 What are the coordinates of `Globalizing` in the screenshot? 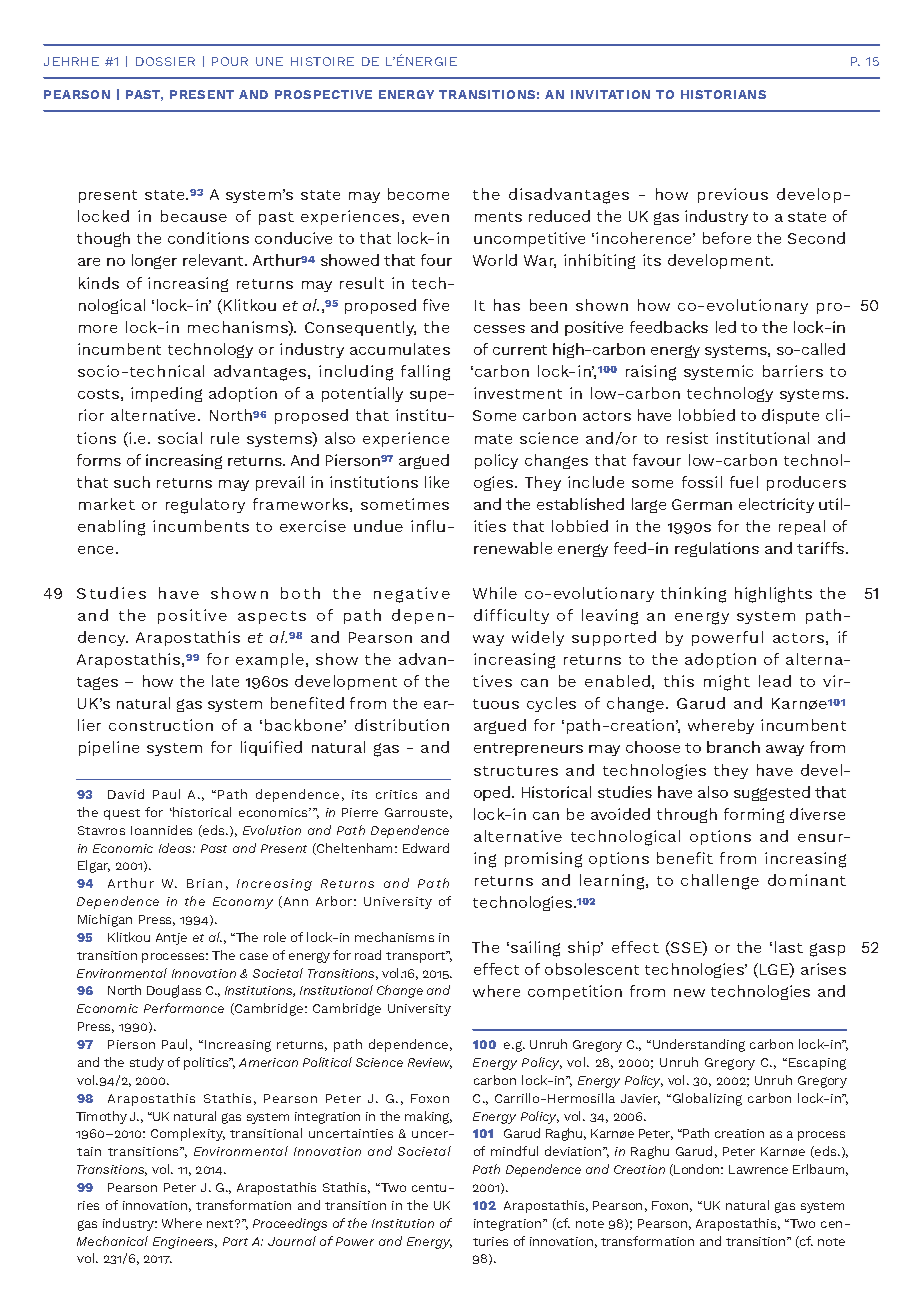 It's located at (707, 1099).
